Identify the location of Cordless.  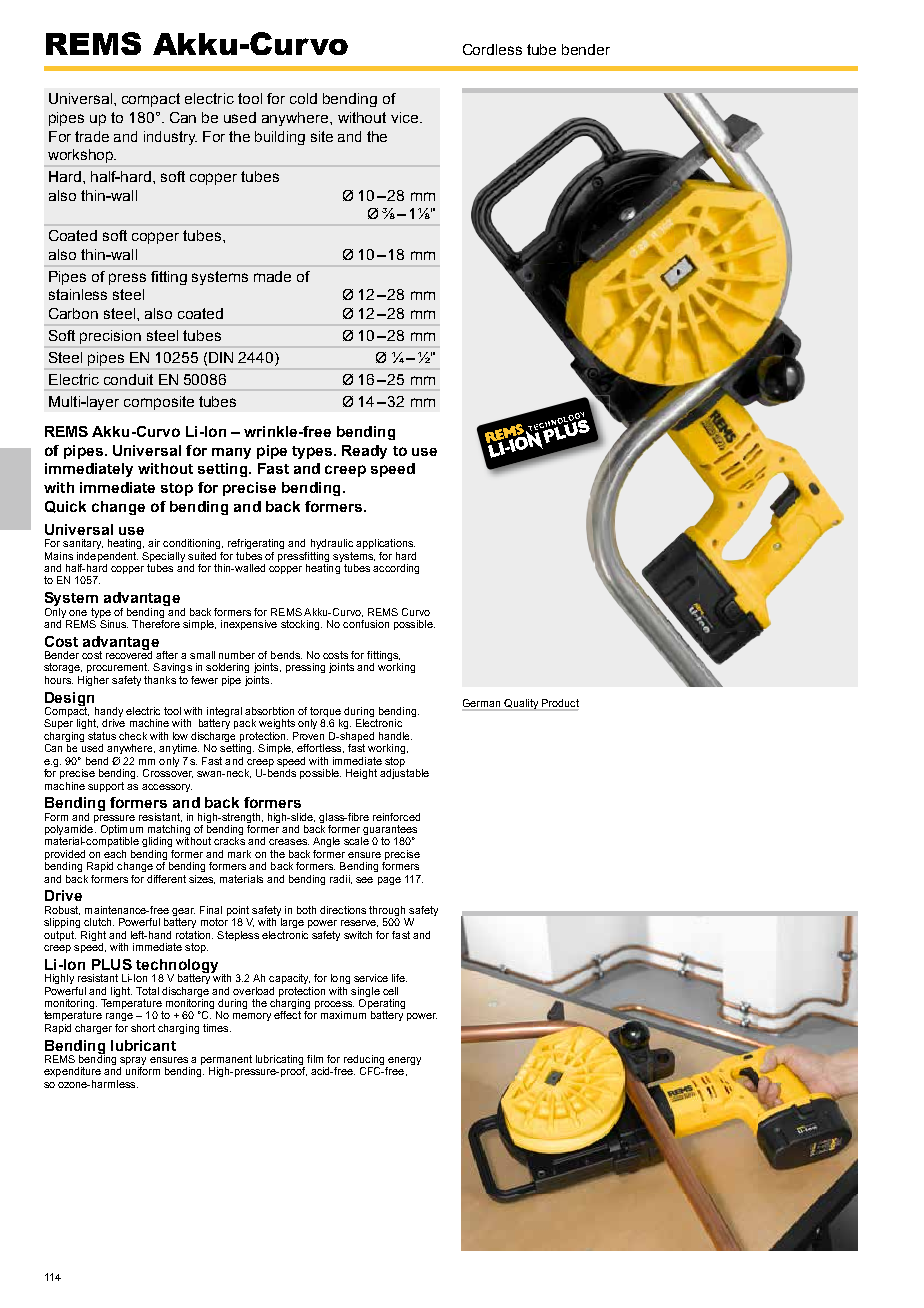
(492, 49).
